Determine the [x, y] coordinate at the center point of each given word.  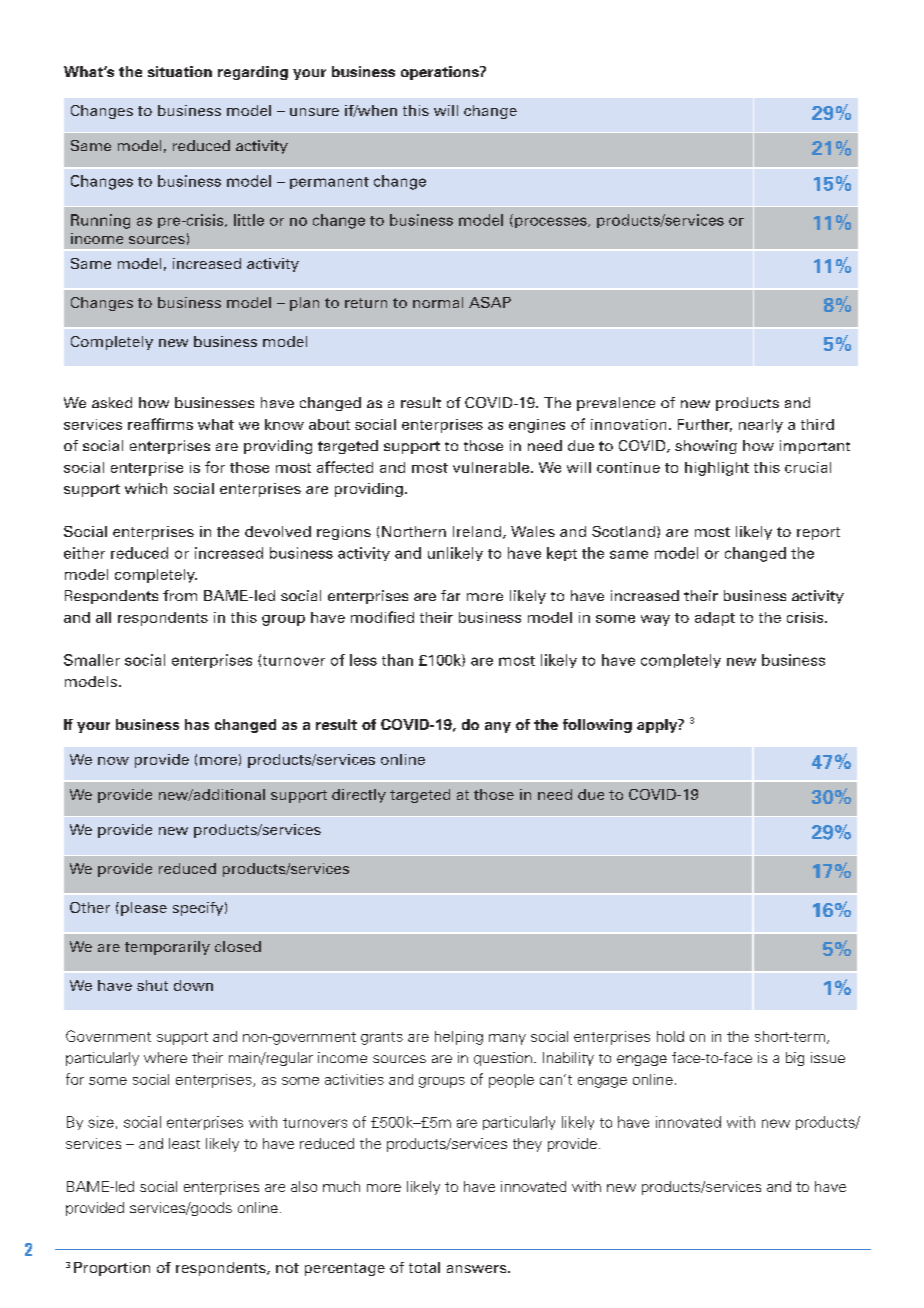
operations [441, 73]
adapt [715, 619]
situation [180, 71]
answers [478, 1269]
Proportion [112, 1269]
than [397, 660]
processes [552, 222]
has [197, 724]
